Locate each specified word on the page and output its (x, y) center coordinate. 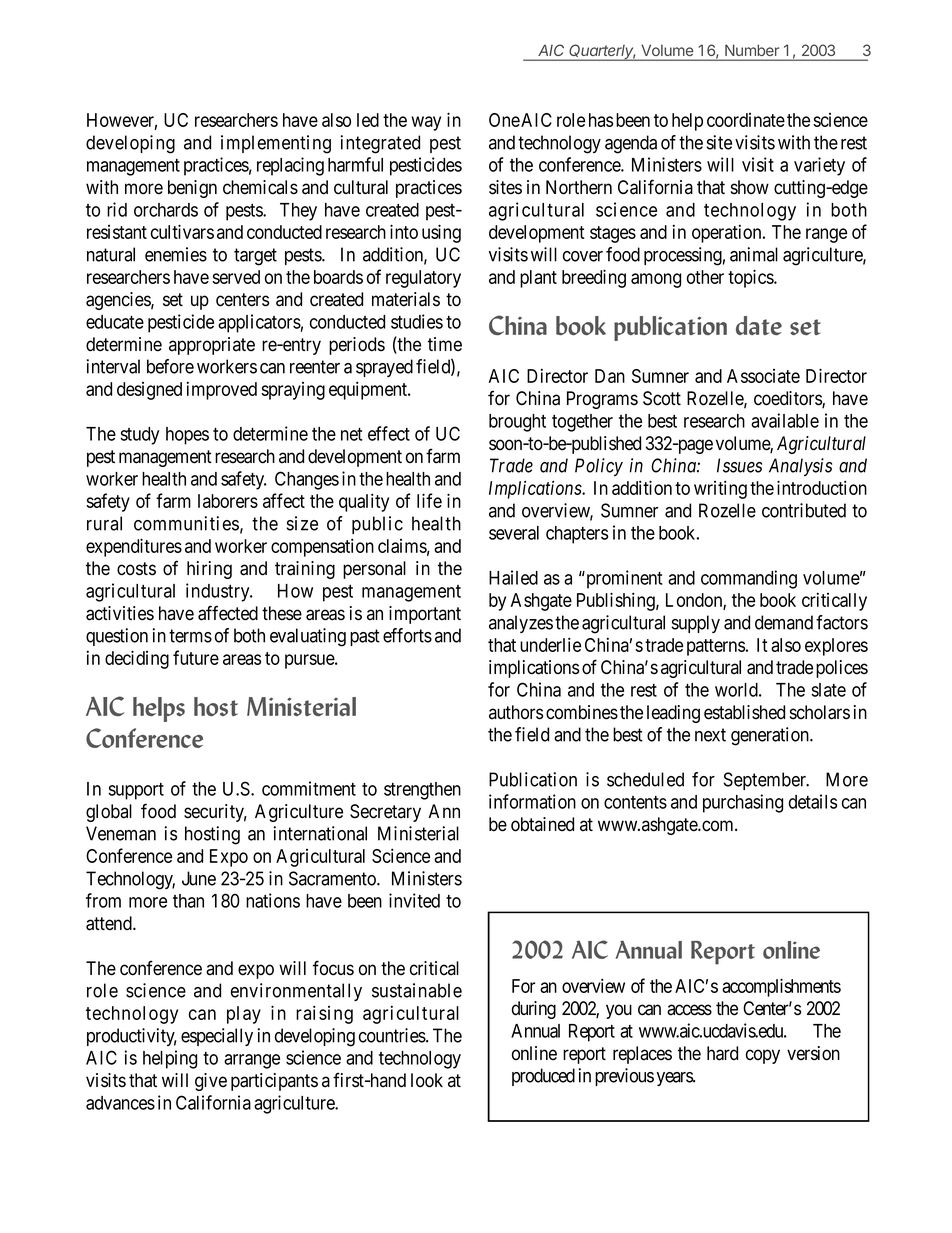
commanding (749, 579)
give (211, 1082)
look (427, 1080)
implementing (276, 144)
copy (763, 1056)
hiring (209, 570)
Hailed (513, 577)
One (504, 120)
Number (752, 50)
